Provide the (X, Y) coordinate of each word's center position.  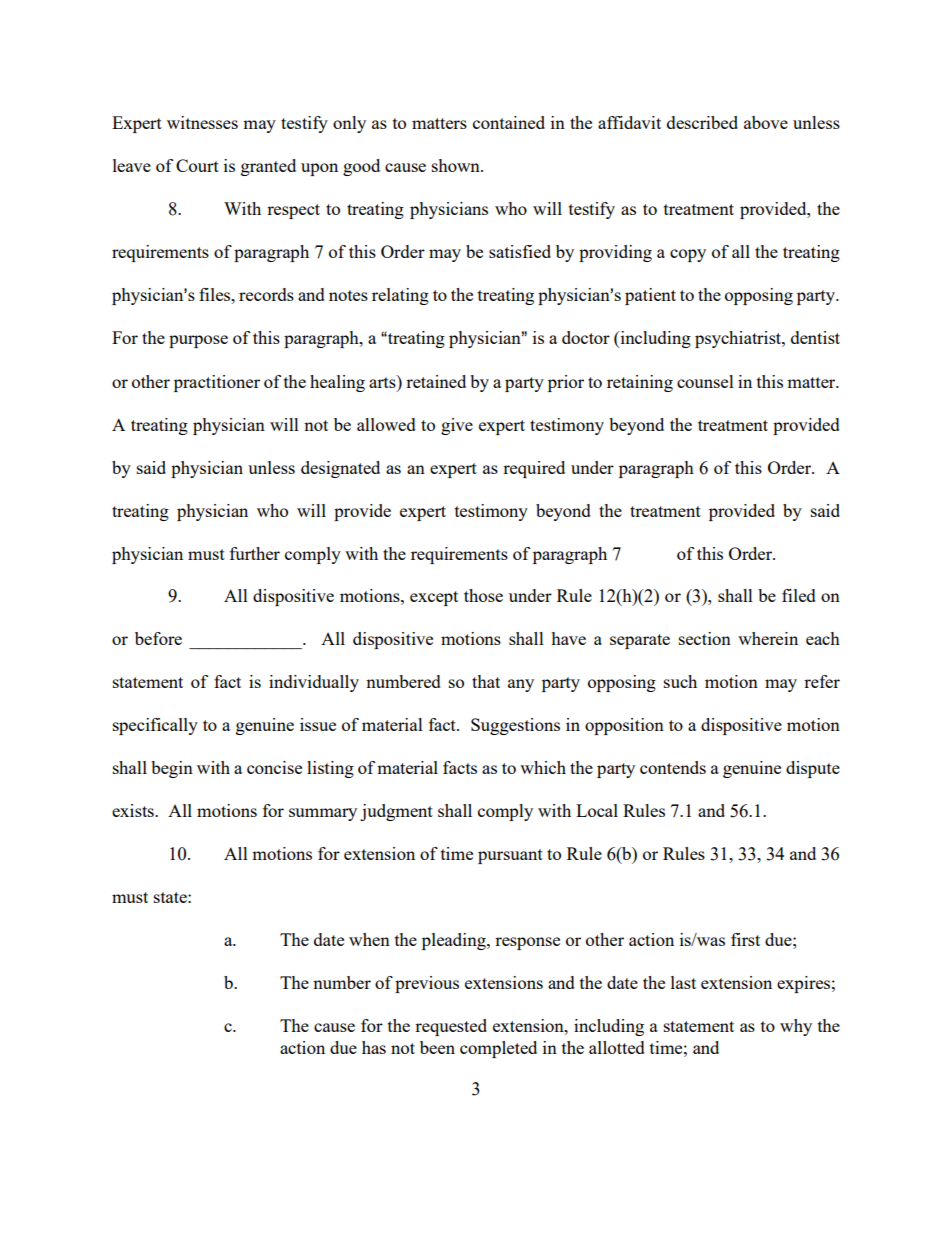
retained (436, 381)
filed (799, 595)
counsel (705, 381)
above (766, 122)
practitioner (217, 383)
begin (172, 769)
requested (451, 1027)
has (374, 1047)
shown (457, 165)
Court (197, 165)
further (255, 553)
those (483, 595)
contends (673, 767)
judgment (396, 812)
